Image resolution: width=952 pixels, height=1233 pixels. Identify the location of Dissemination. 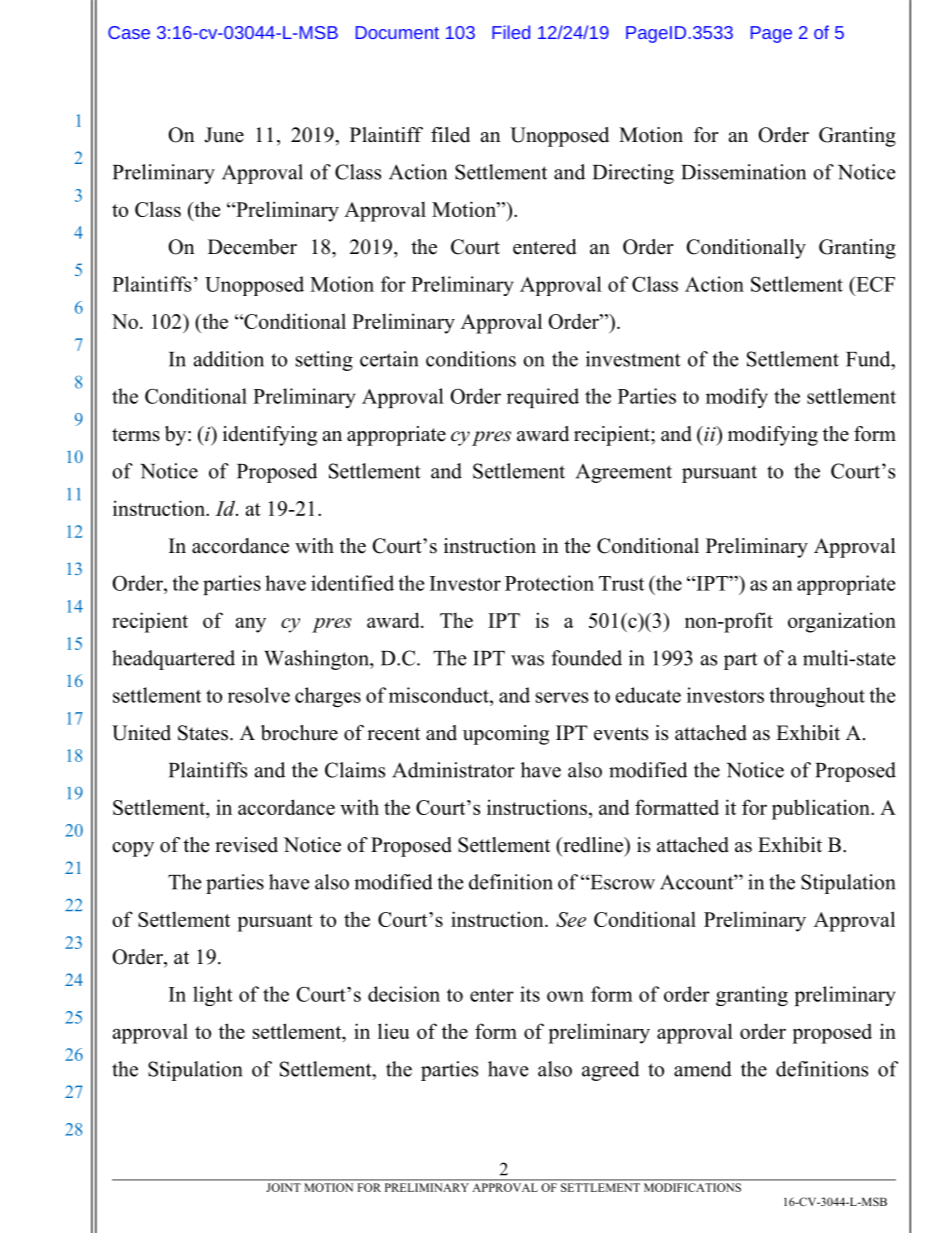
(743, 172).
